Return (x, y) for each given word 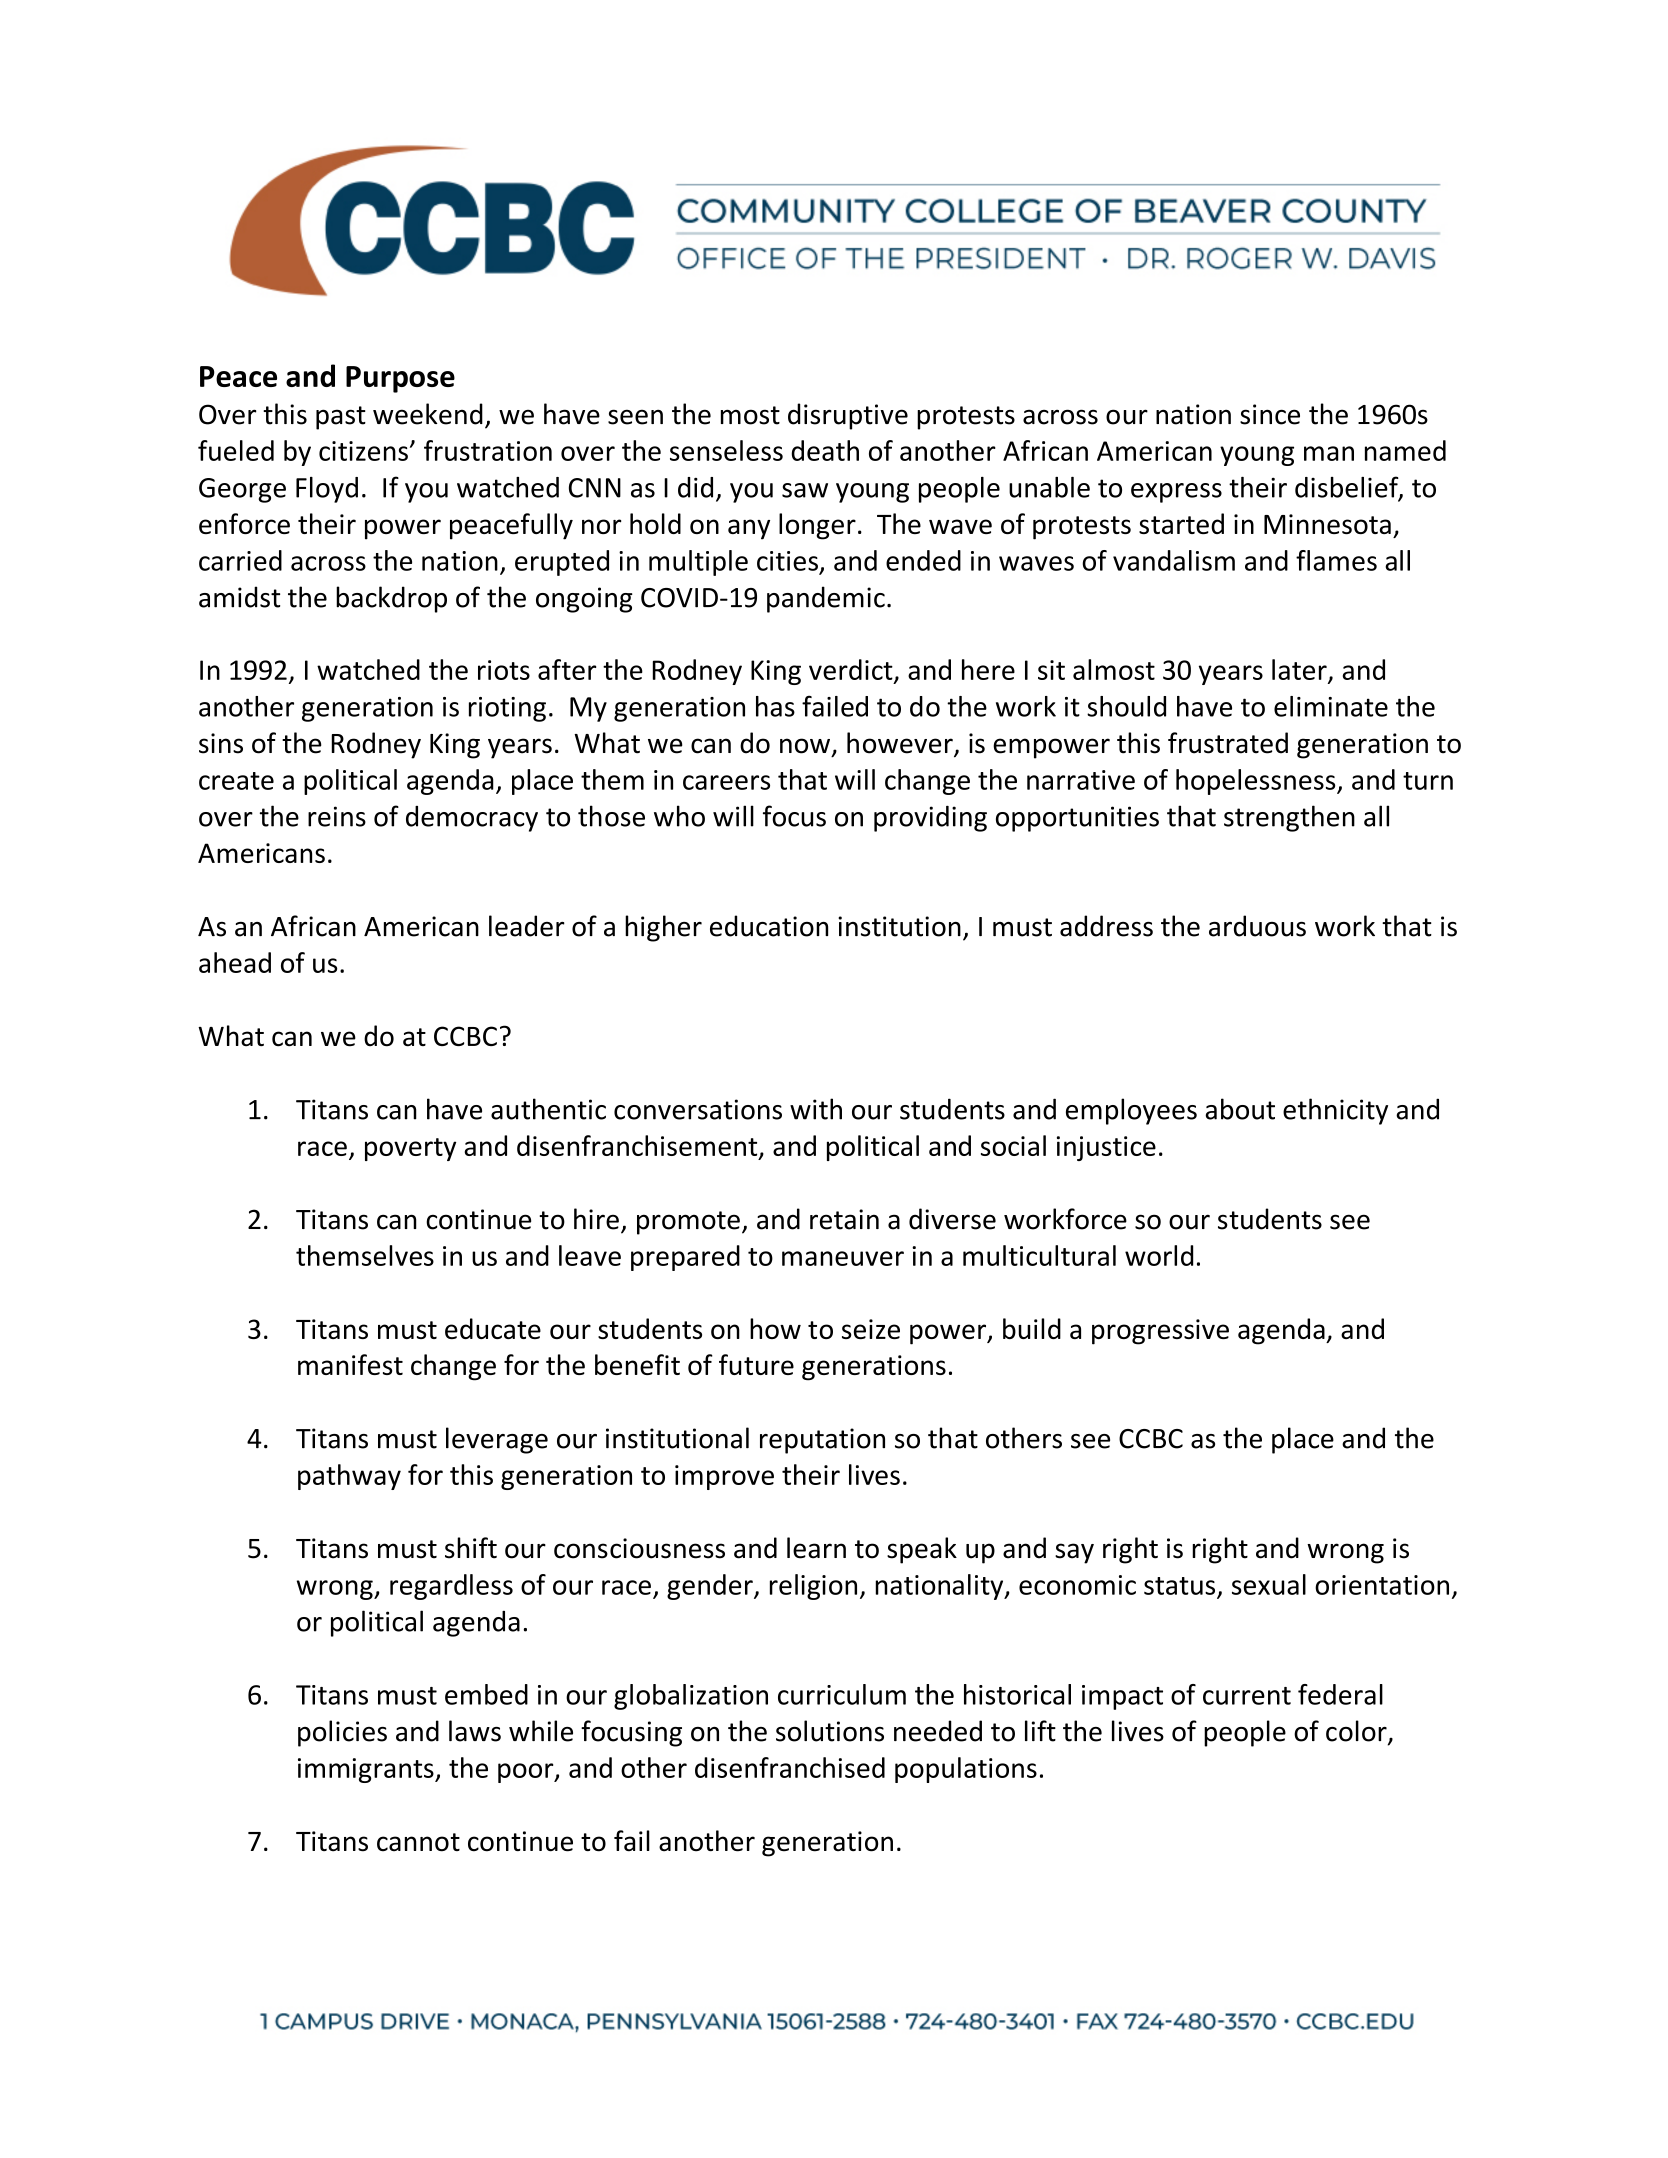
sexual (1269, 1584)
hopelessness (1257, 782)
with (816, 1109)
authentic (548, 1109)
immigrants (367, 1770)
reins (337, 816)
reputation (822, 1441)
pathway (349, 1477)
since (1270, 414)
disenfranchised (790, 1767)
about (1240, 1109)
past (341, 418)
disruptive (848, 416)
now (805, 746)
